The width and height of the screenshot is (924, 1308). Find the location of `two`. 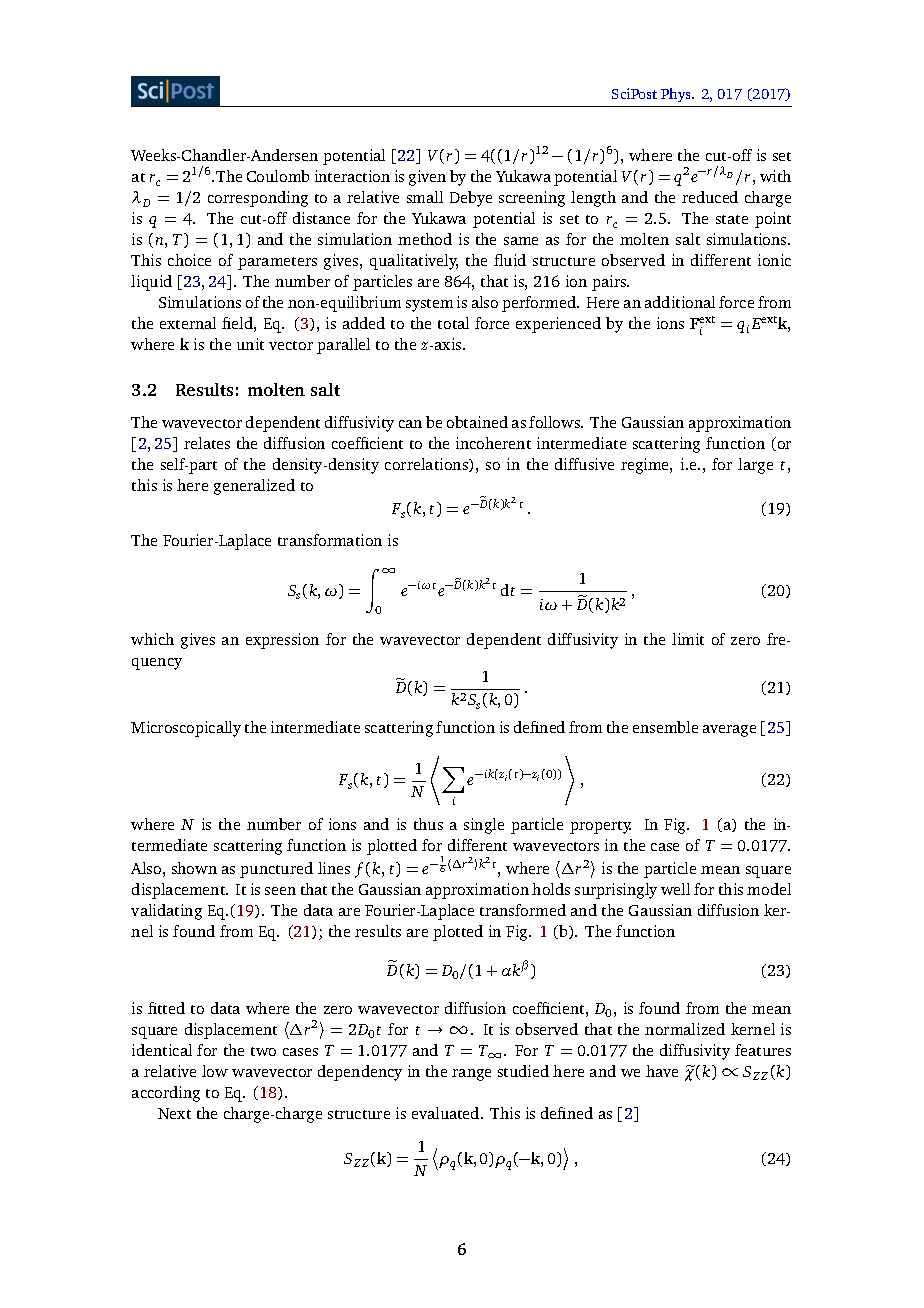

two is located at coordinates (263, 1051).
